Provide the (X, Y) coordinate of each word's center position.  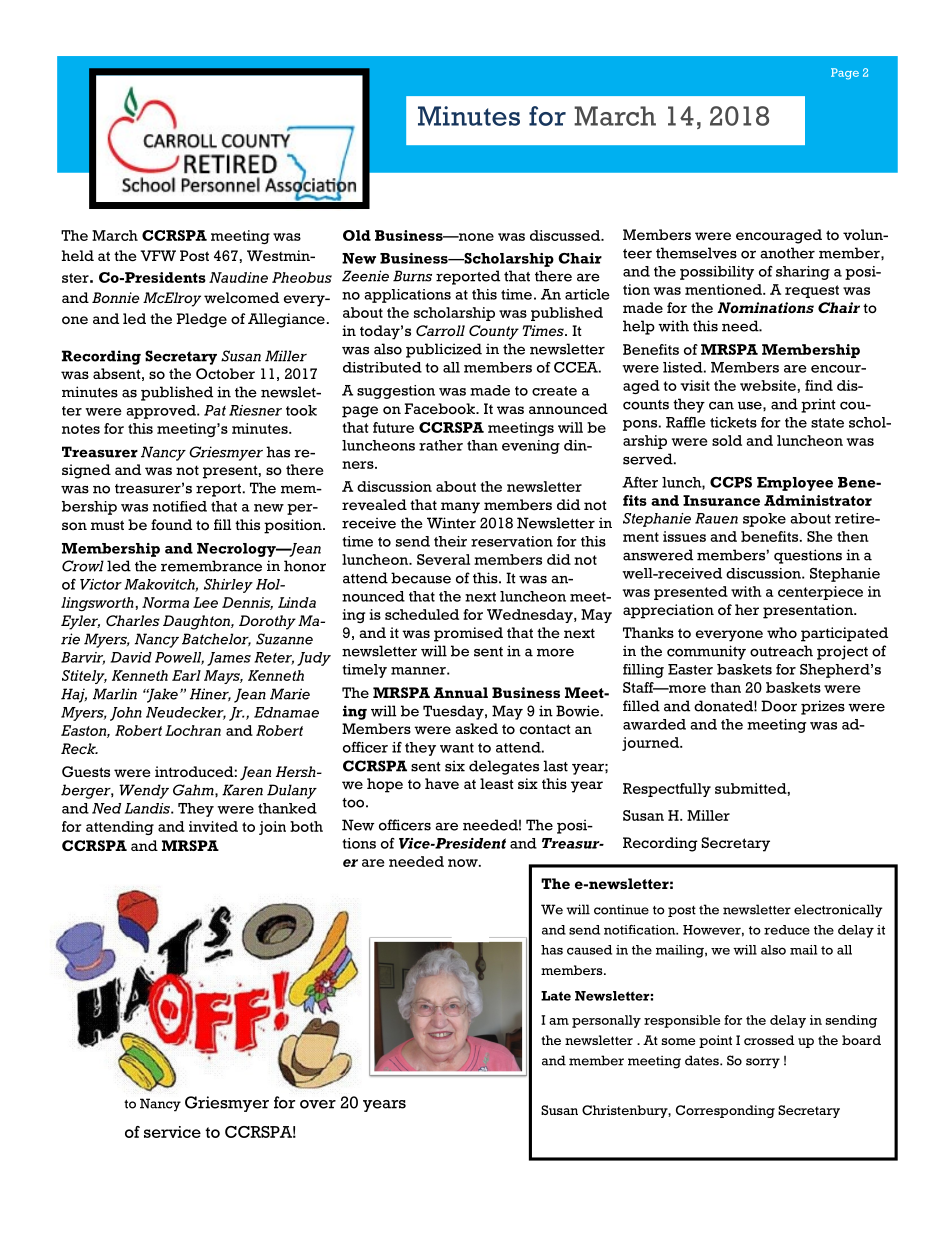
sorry (763, 1063)
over (318, 1104)
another (787, 253)
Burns (412, 276)
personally (606, 1021)
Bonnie (116, 297)
